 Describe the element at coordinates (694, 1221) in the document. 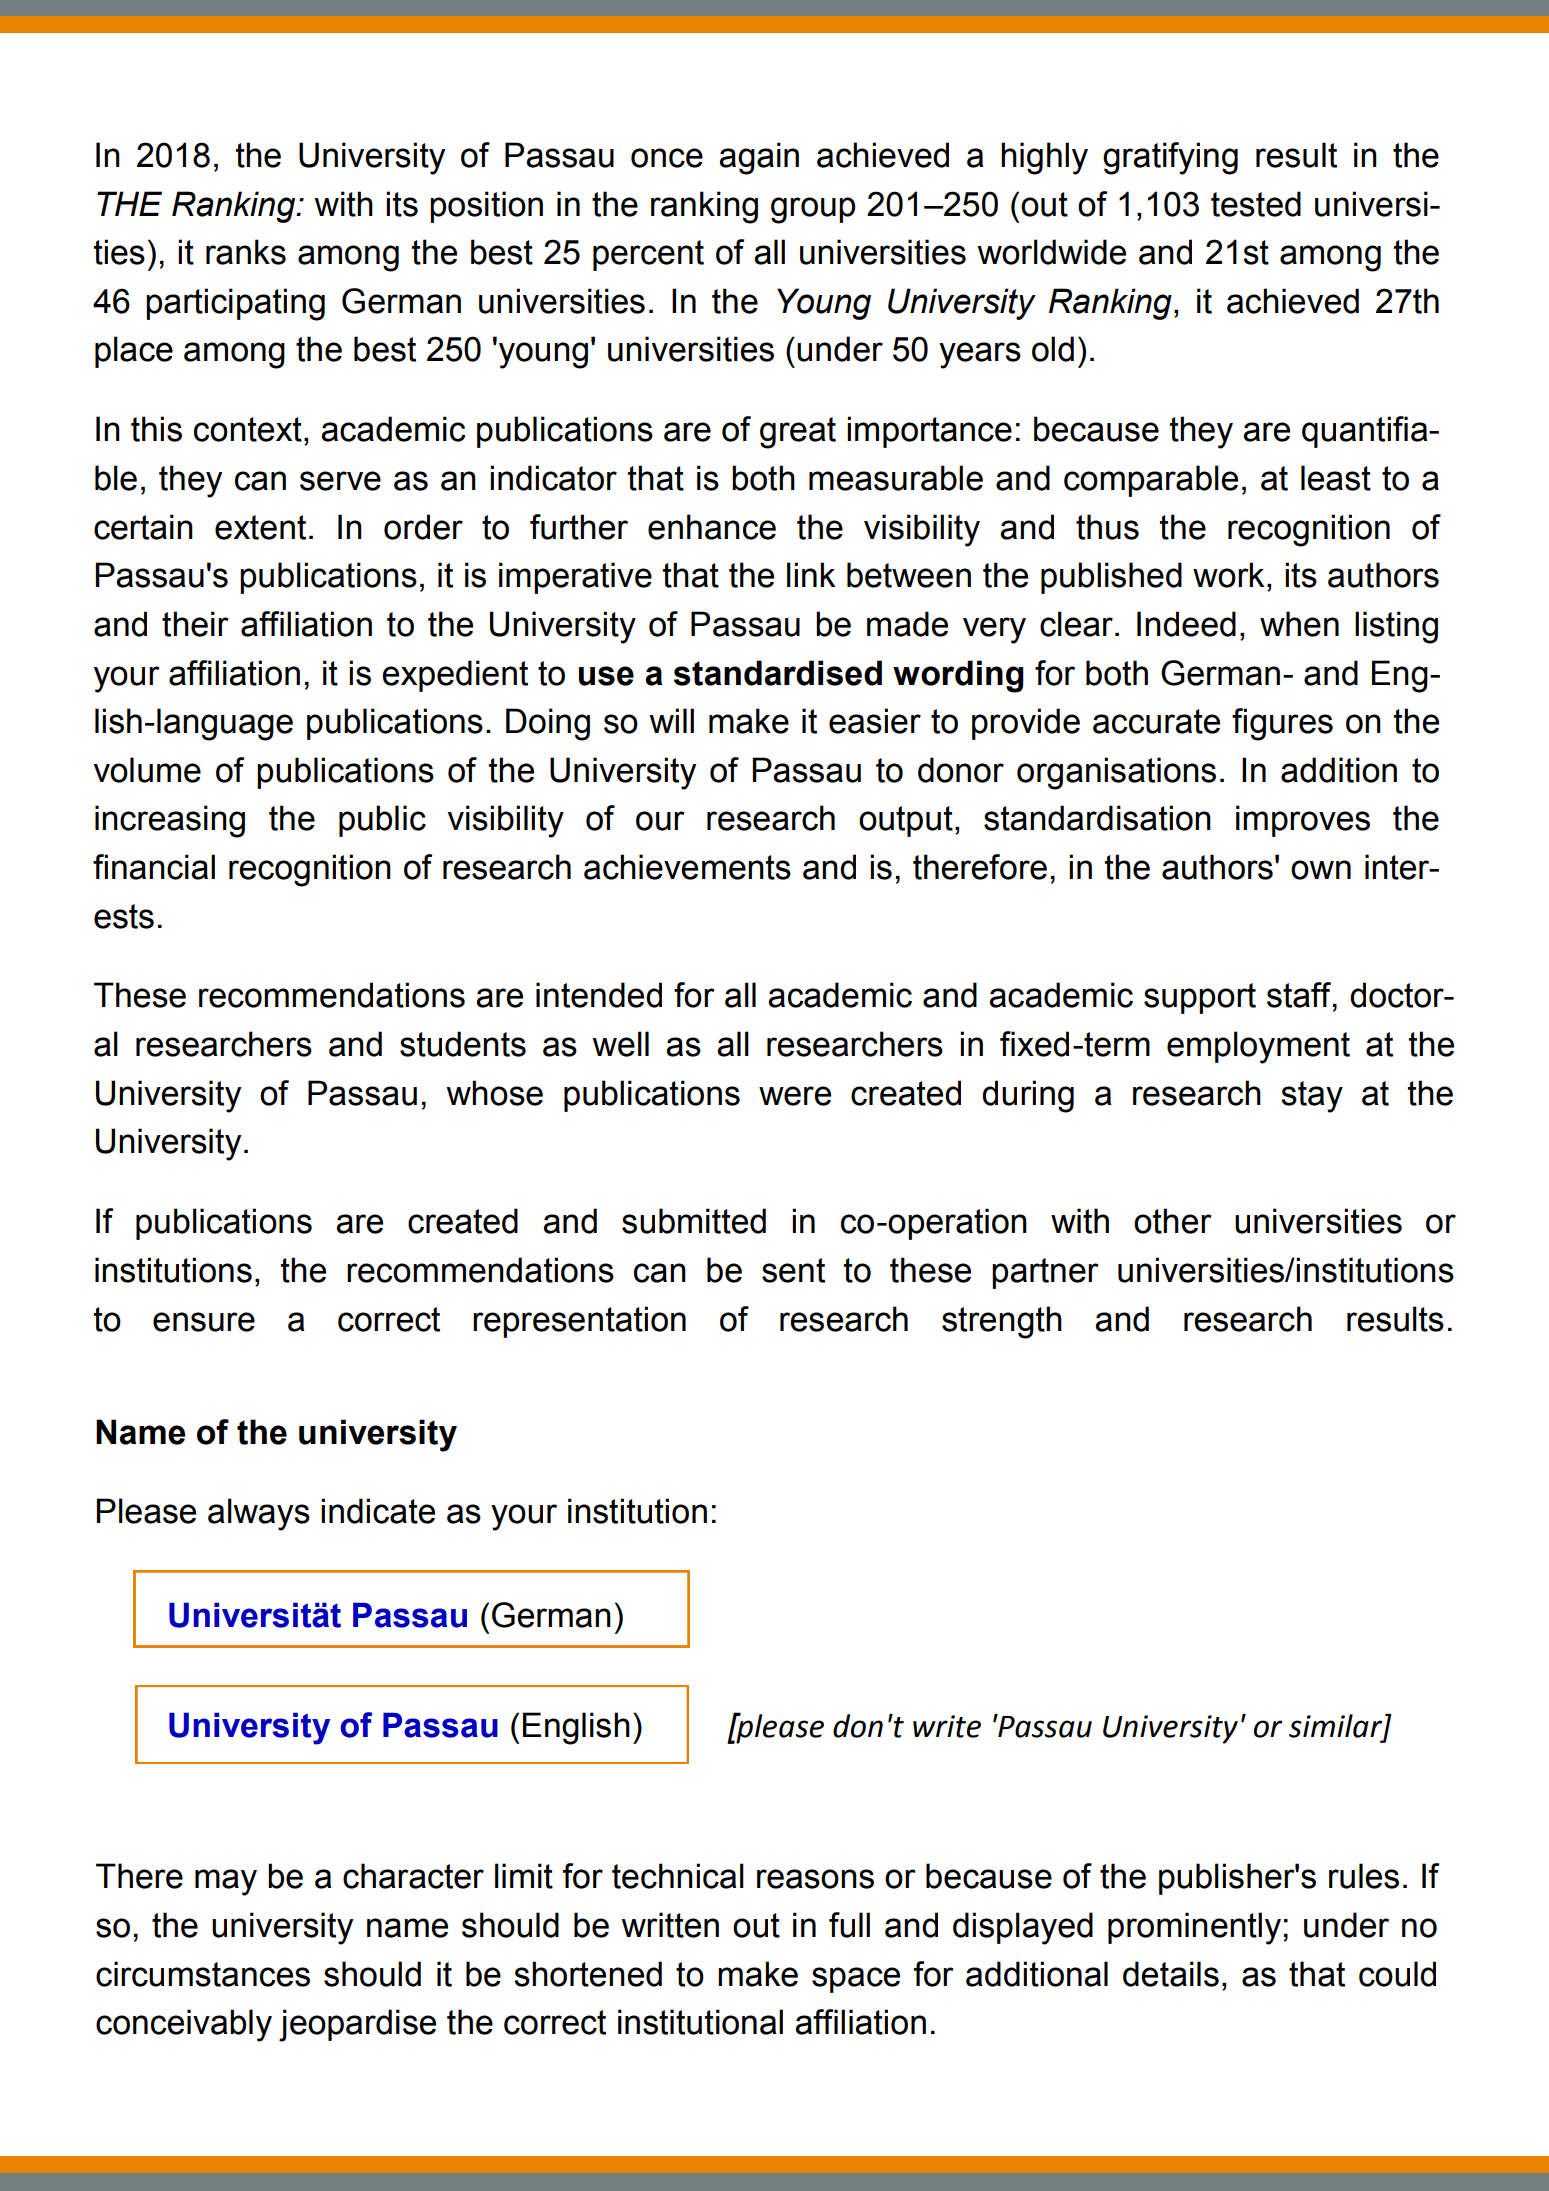

I see `submitted` at that location.
